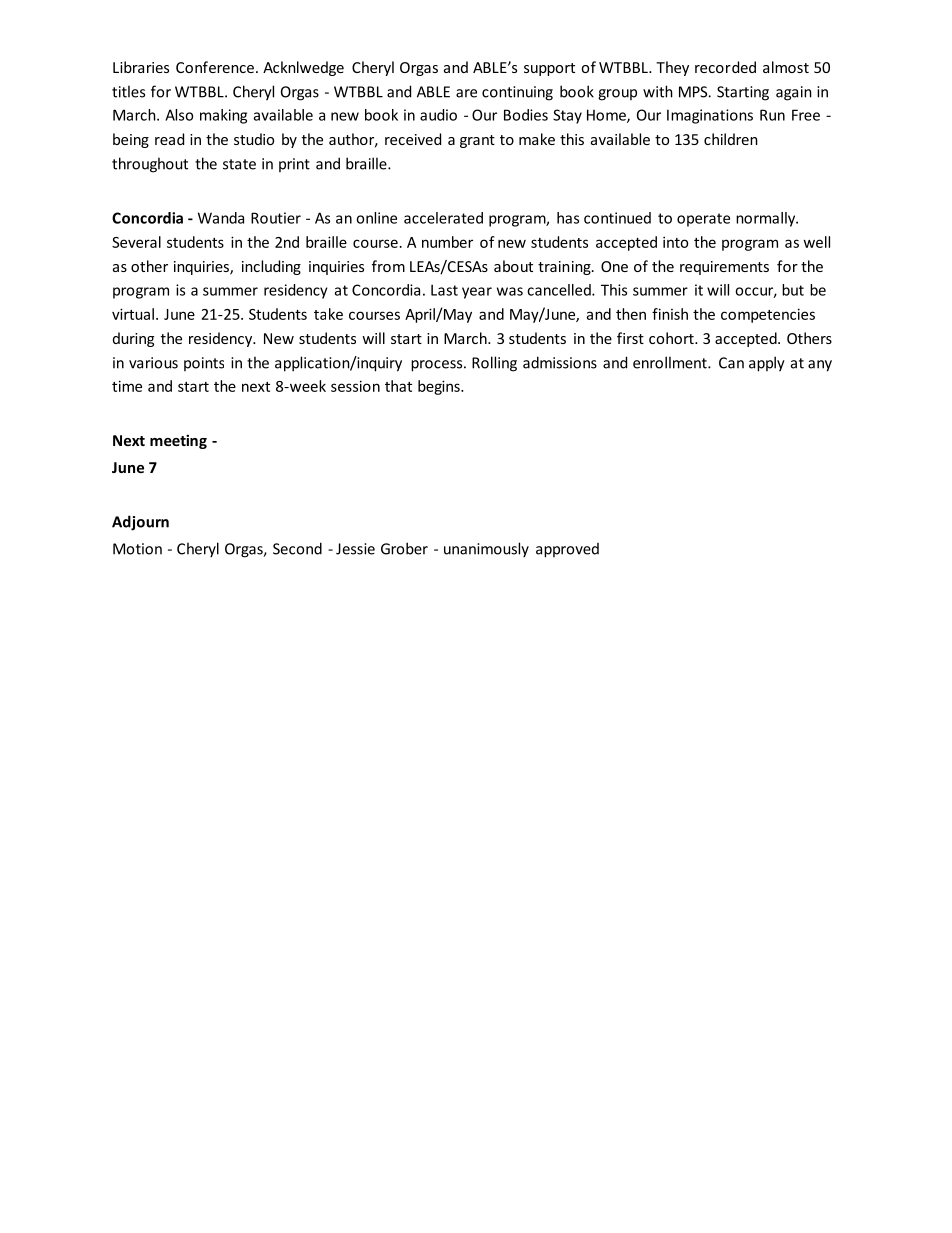 This image has width=952, height=1233. I want to click on recorded, so click(725, 67).
